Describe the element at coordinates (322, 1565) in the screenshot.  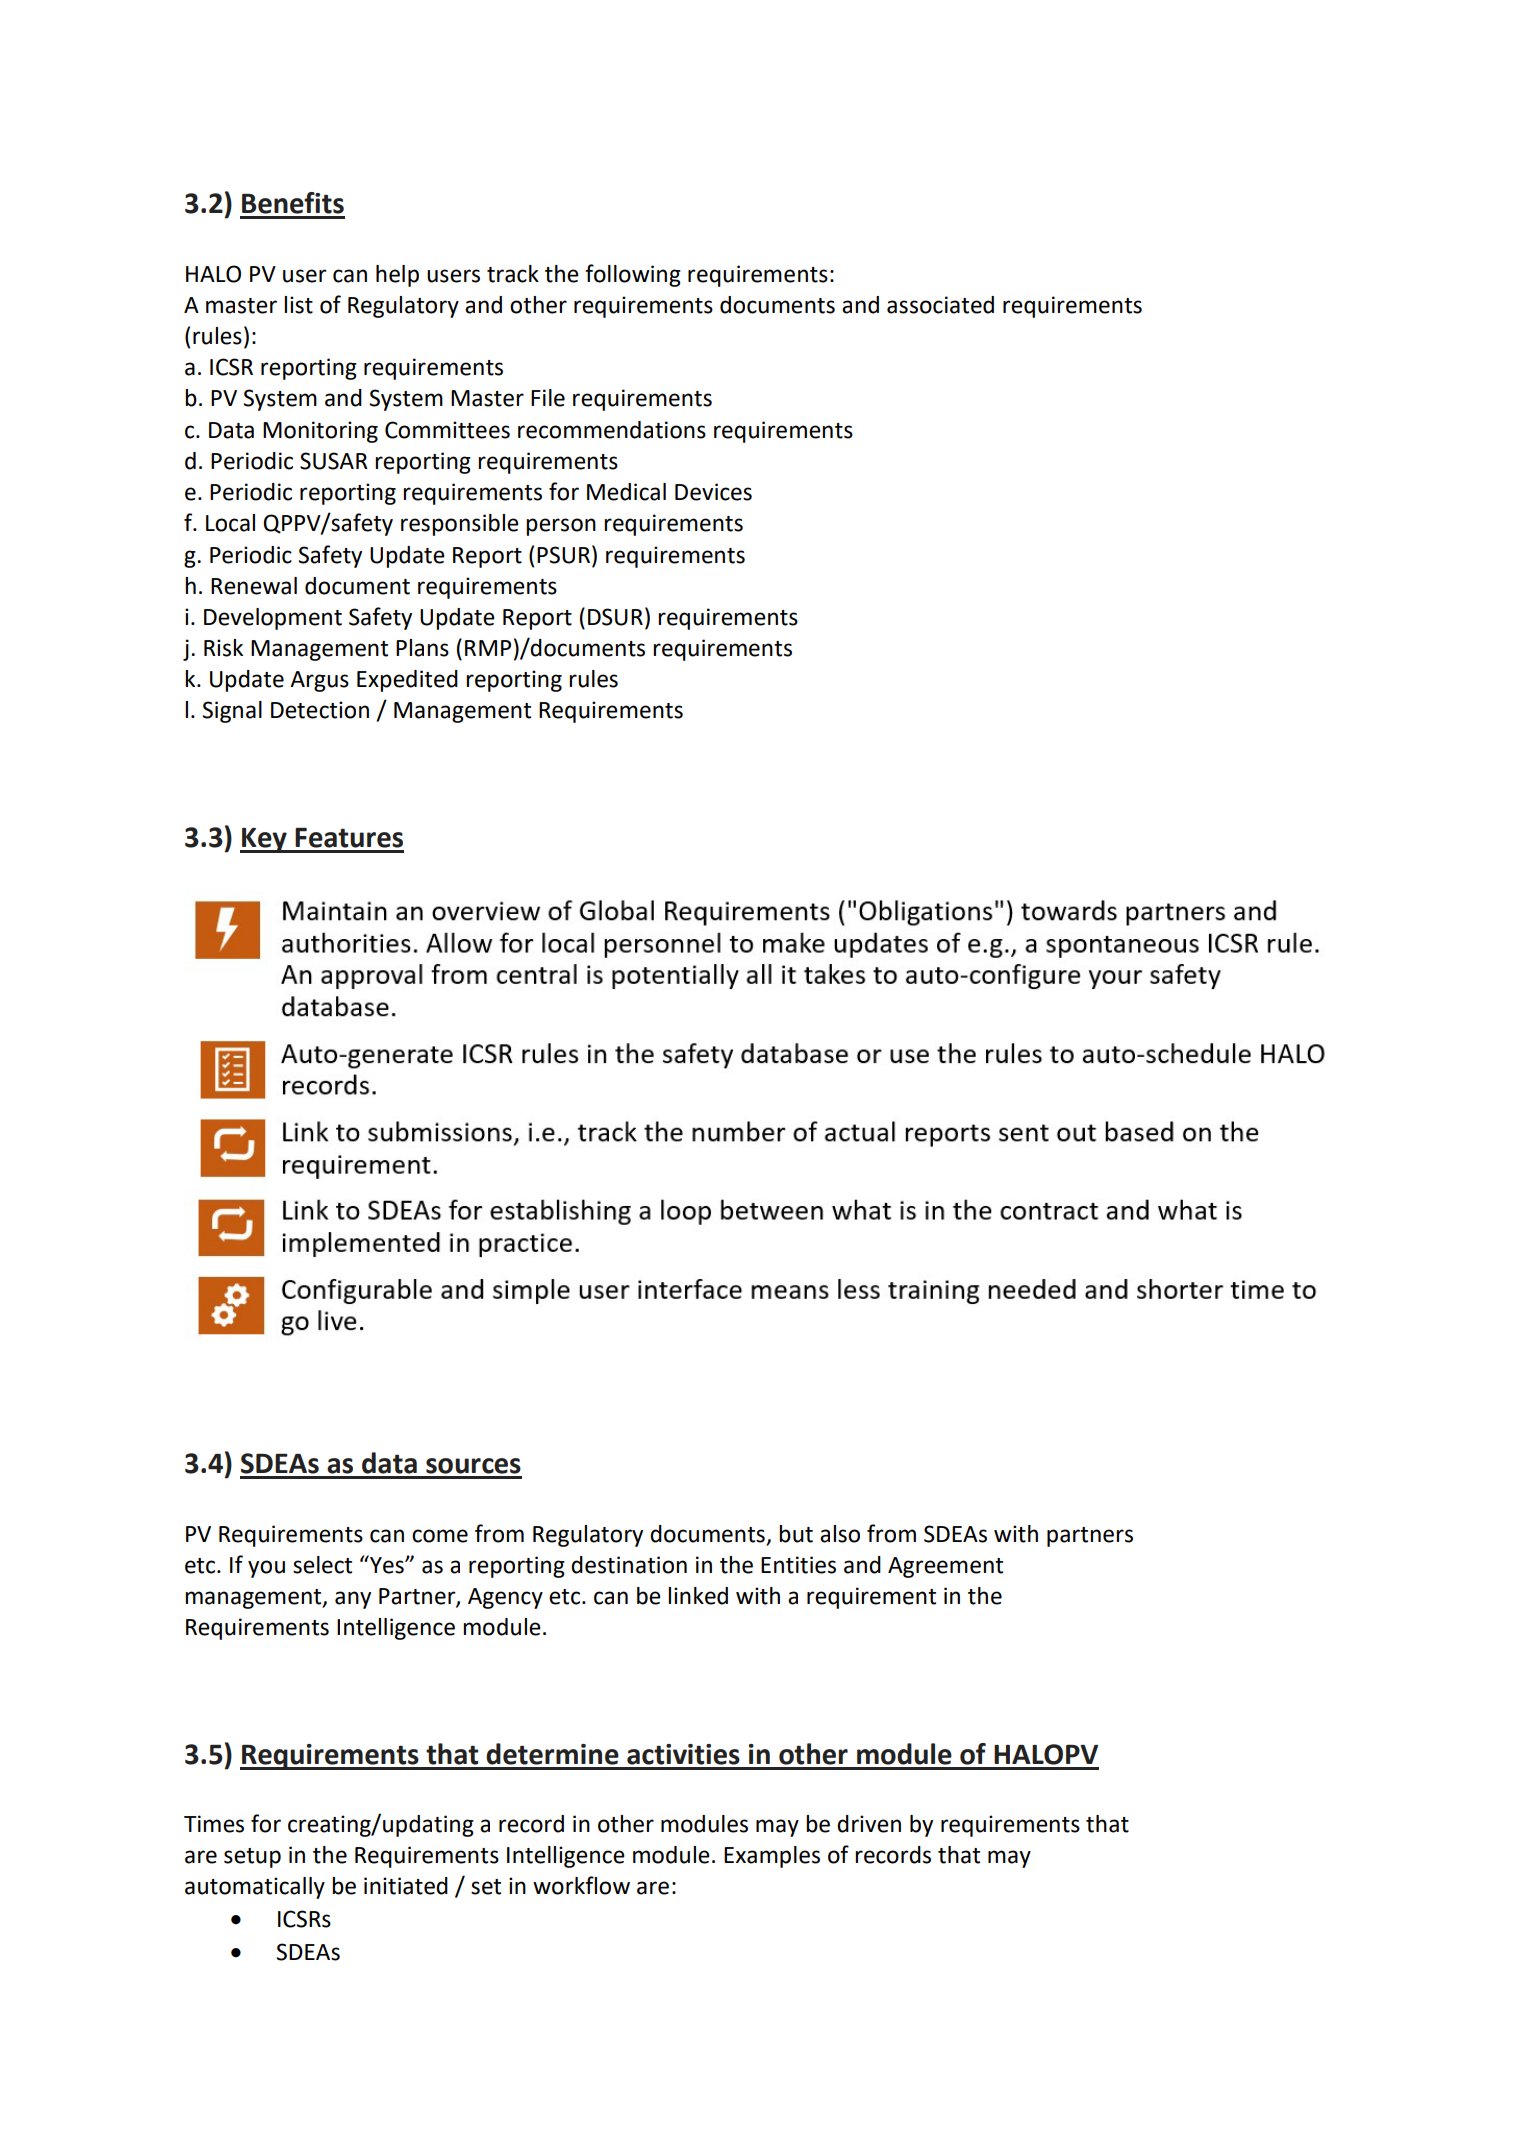
I see `select` at that location.
